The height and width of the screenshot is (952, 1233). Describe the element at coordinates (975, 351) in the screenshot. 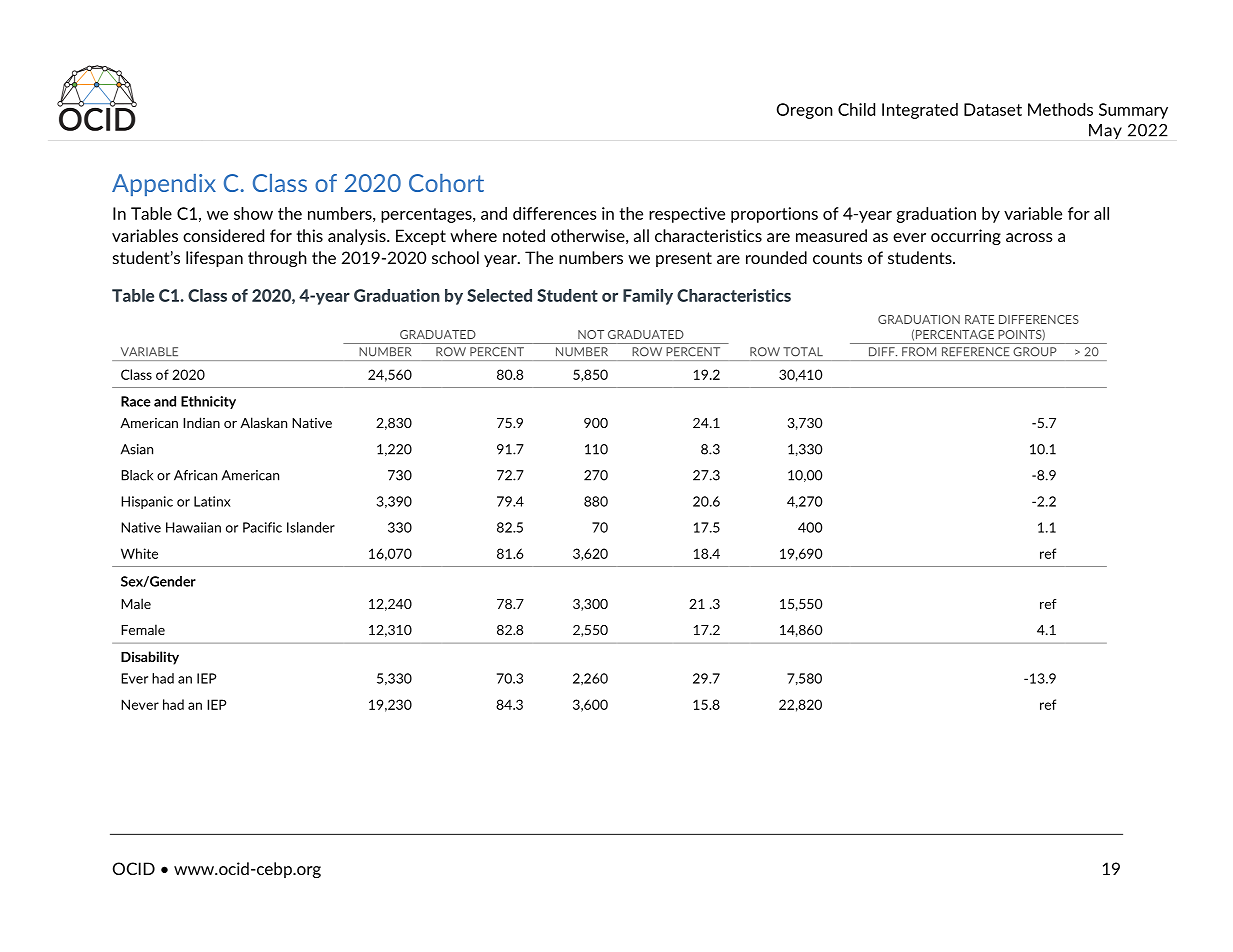

I see `REFERENCE` at that location.
